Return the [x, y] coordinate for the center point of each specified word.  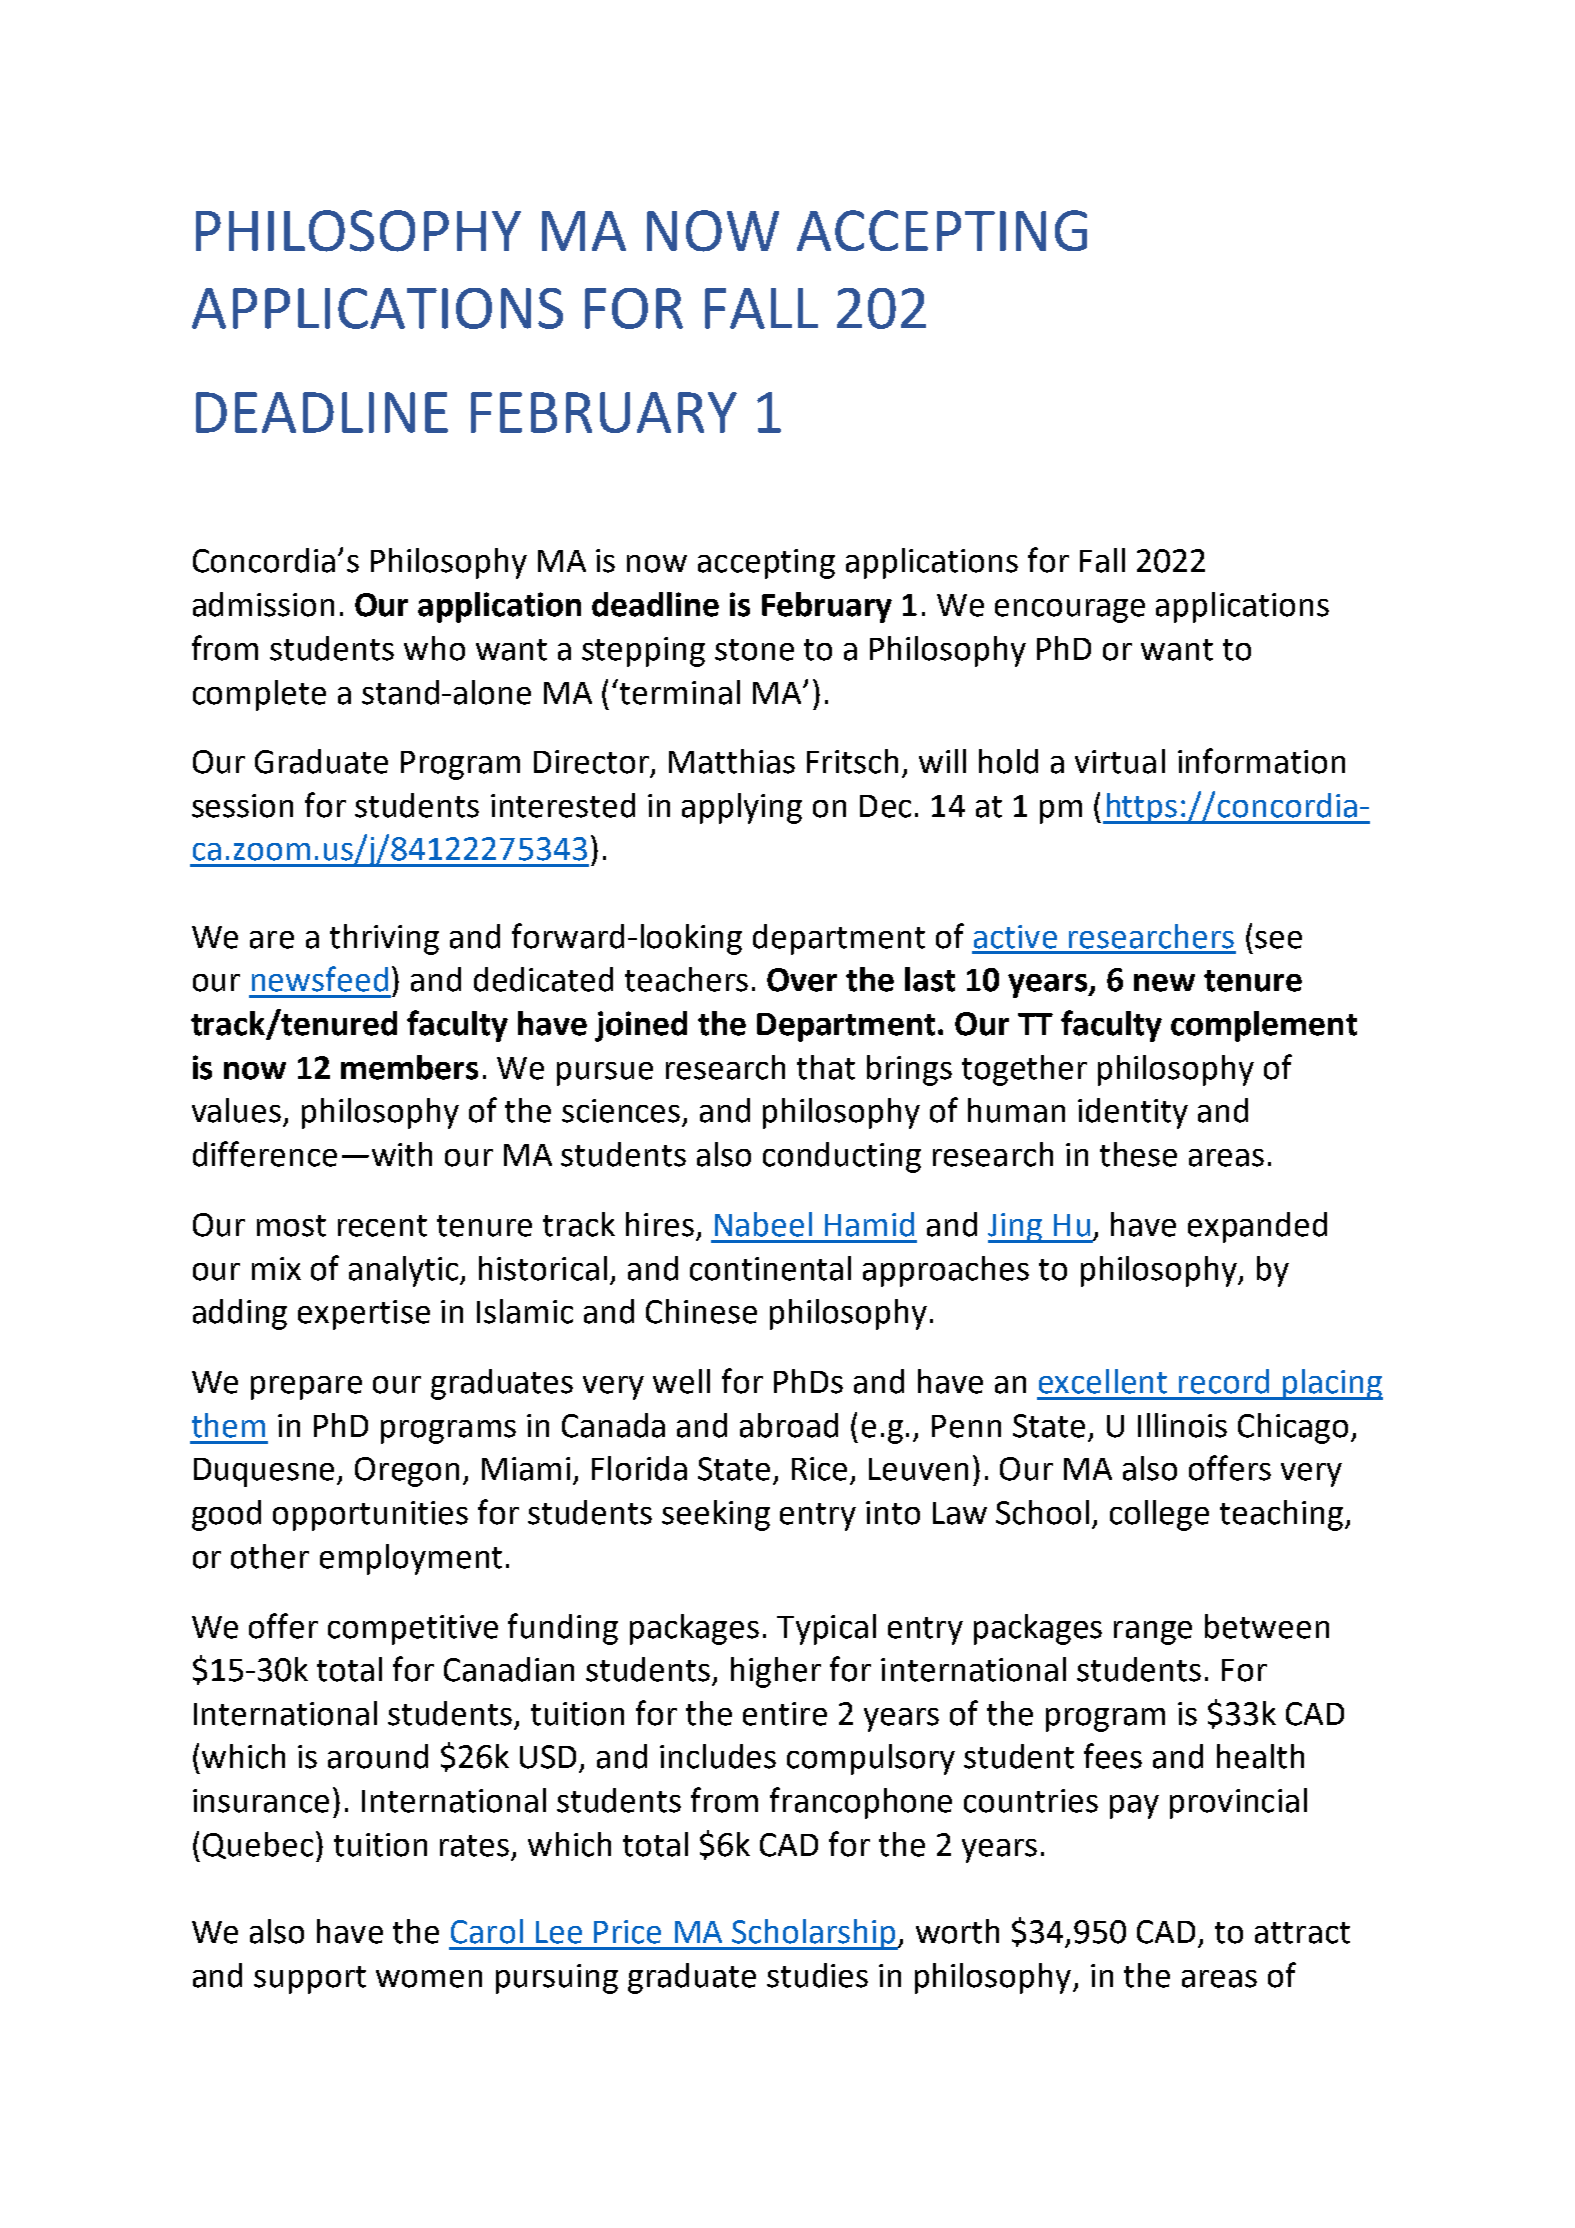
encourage [1070, 611]
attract [1302, 1933]
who [434, 648]
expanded [1257, 1227]
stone [754, 650]
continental [770, 1268]
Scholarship [814, 1934]
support [310, 1980]
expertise [364, 1315]
